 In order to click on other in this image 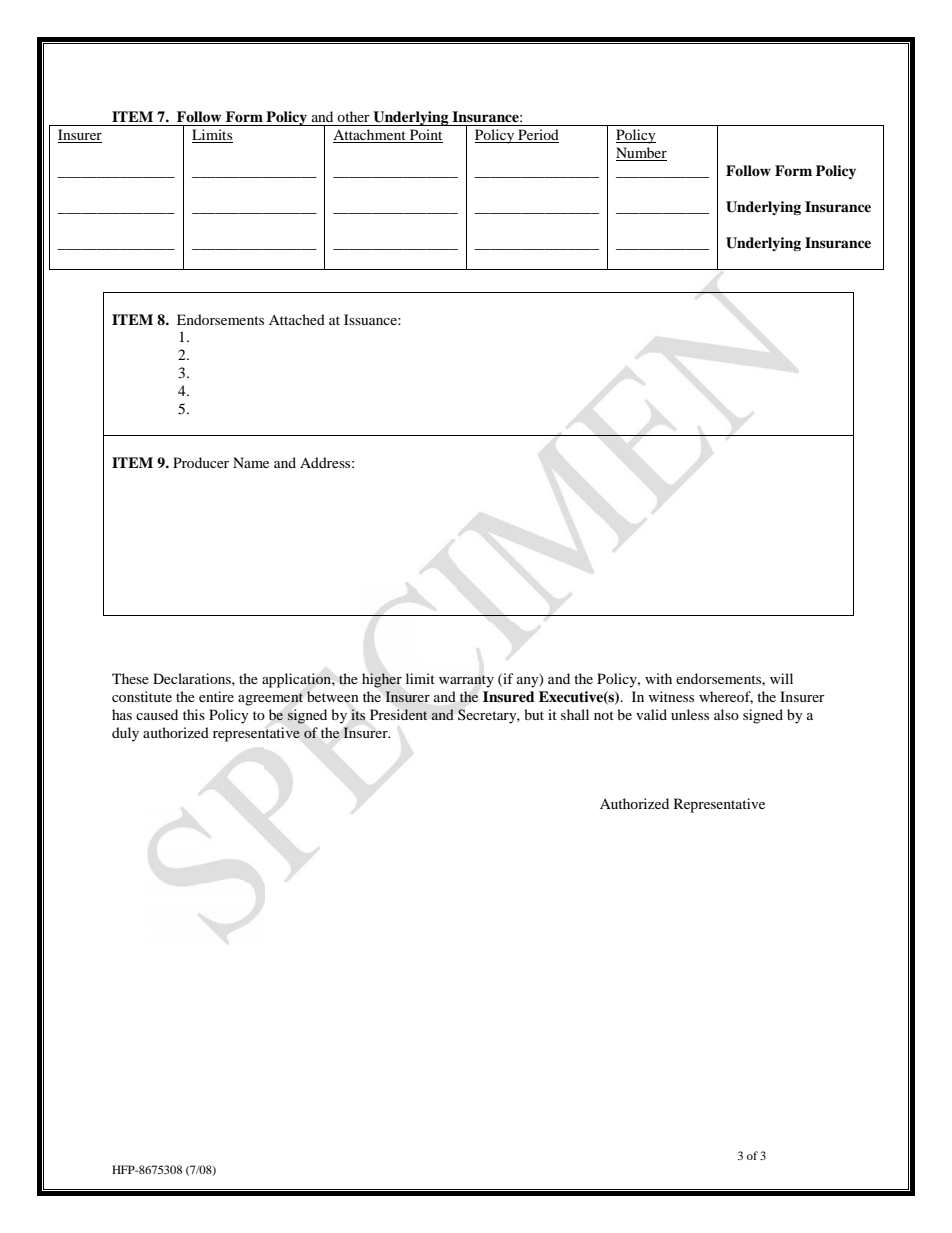, I will do `click(353, 116)`.
